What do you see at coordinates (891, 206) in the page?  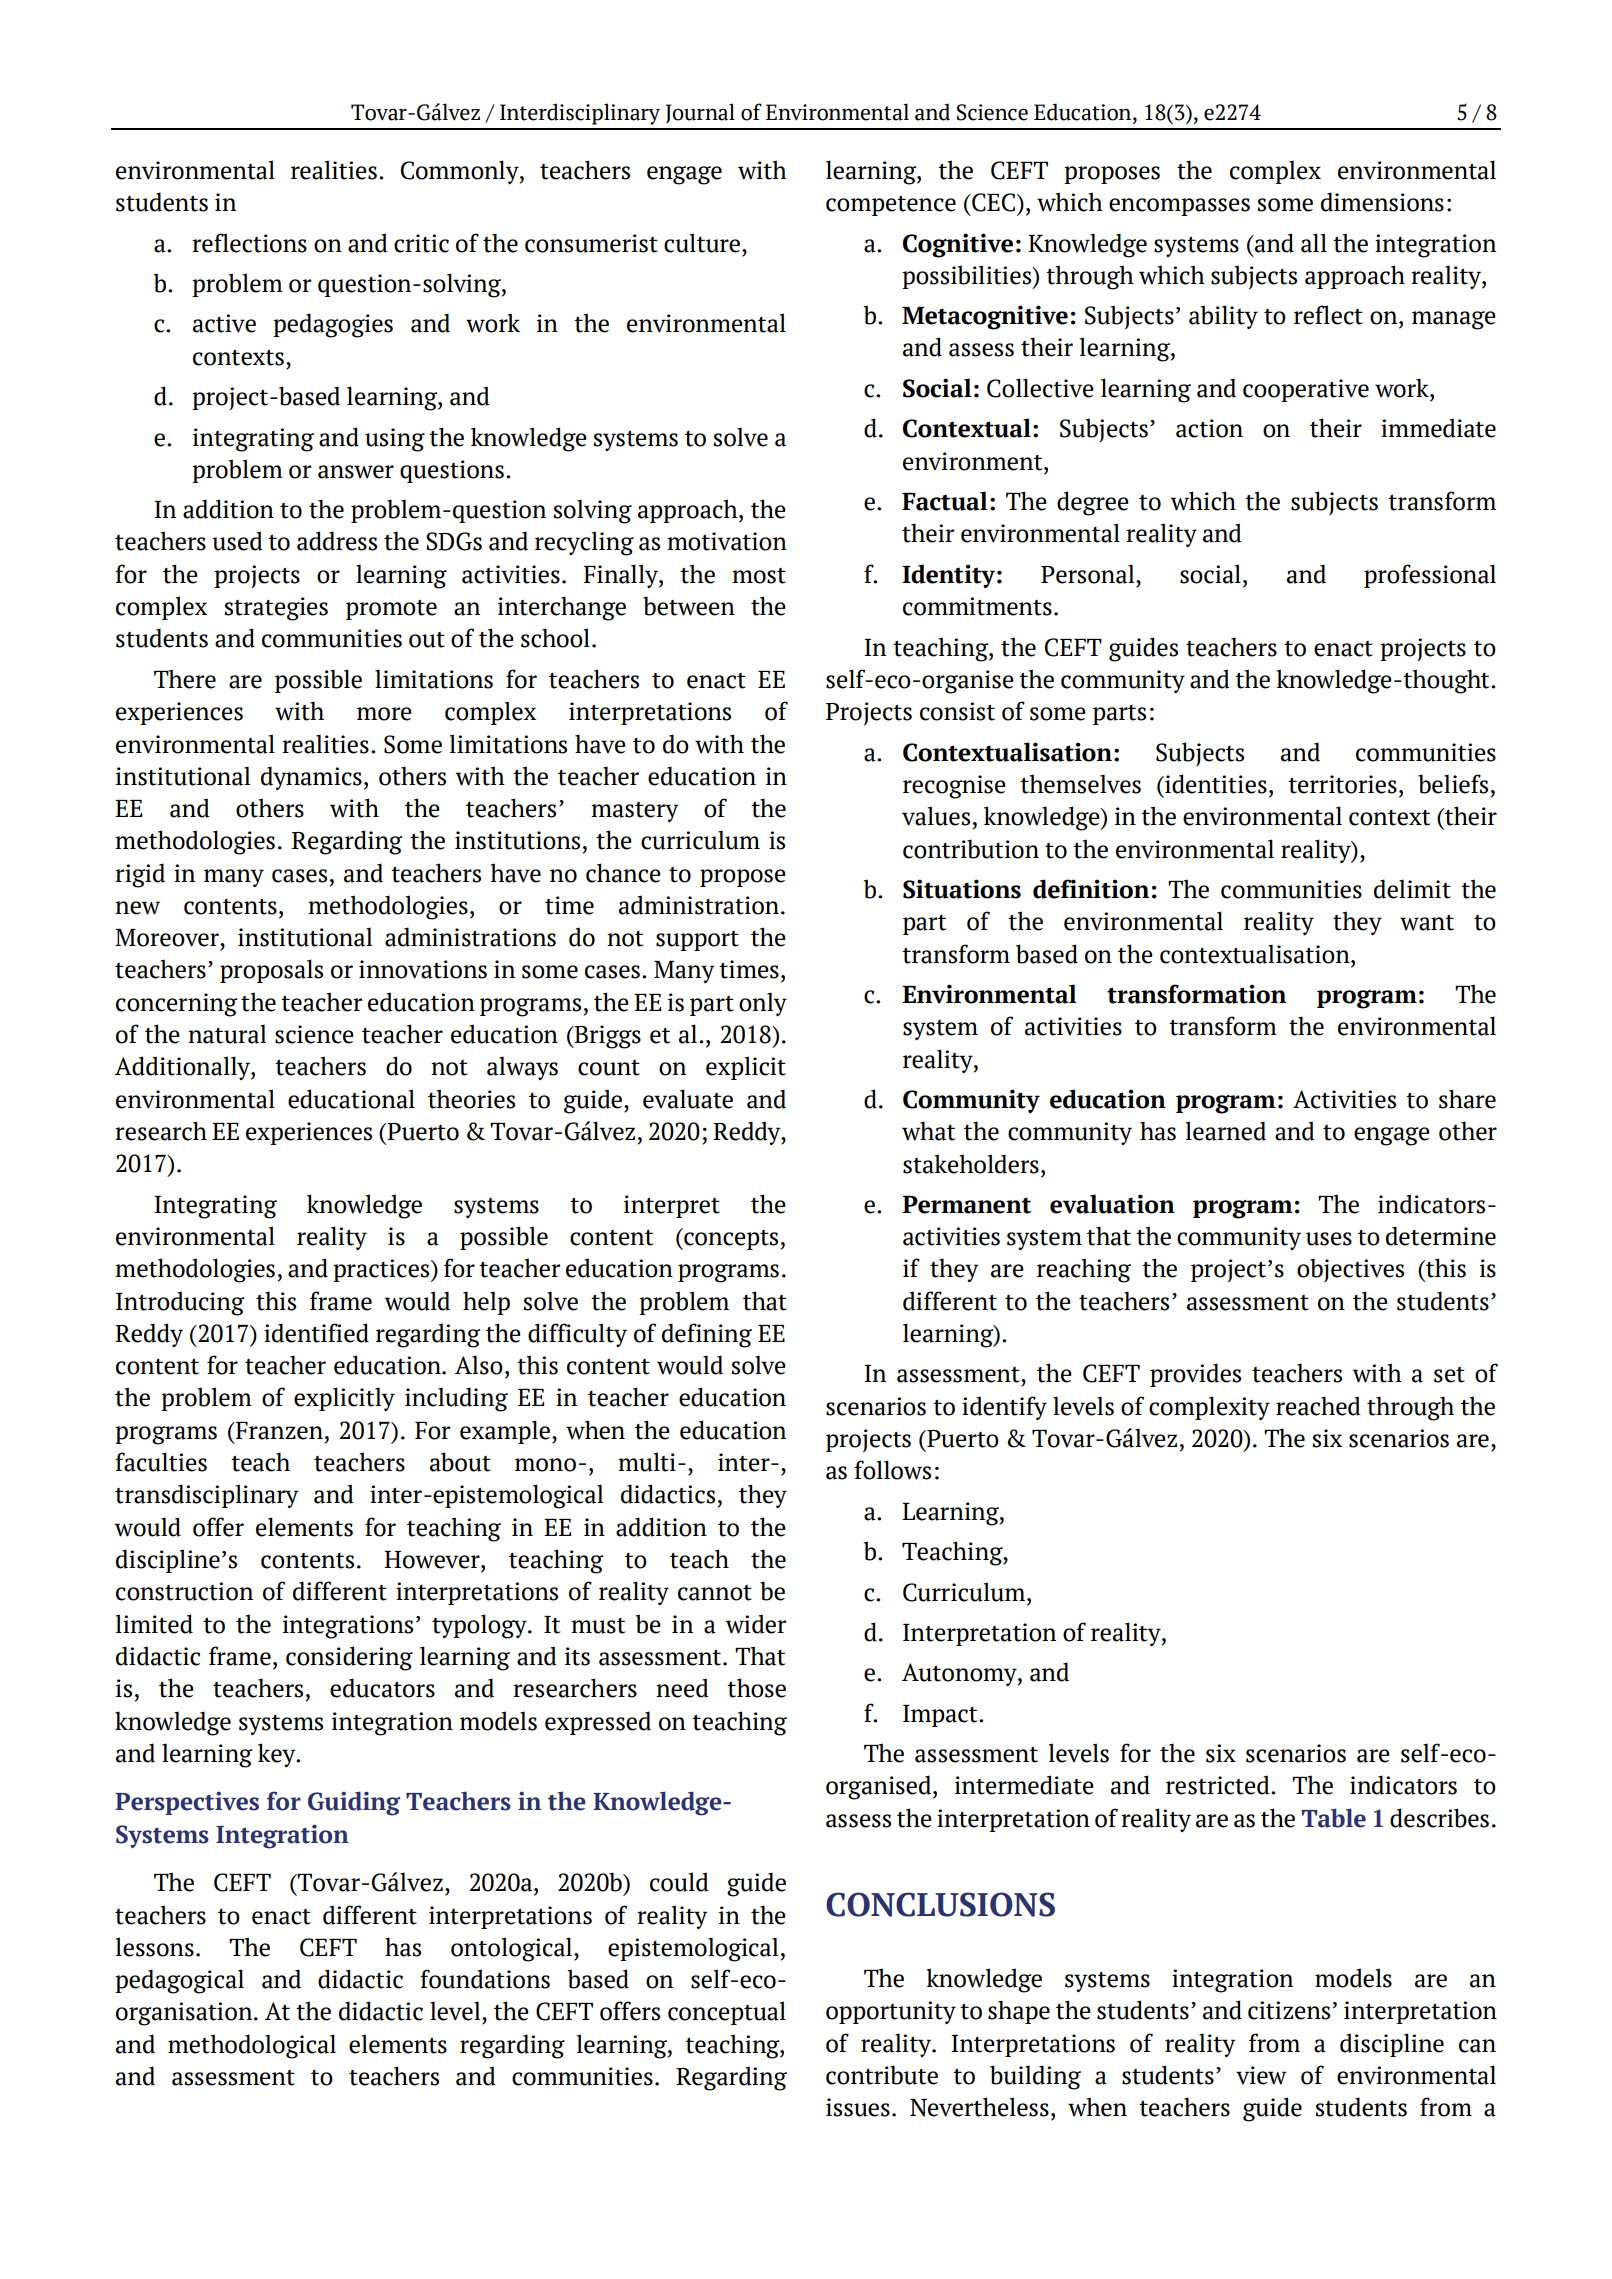 I see `competence` at bounding box center [891, 206].
